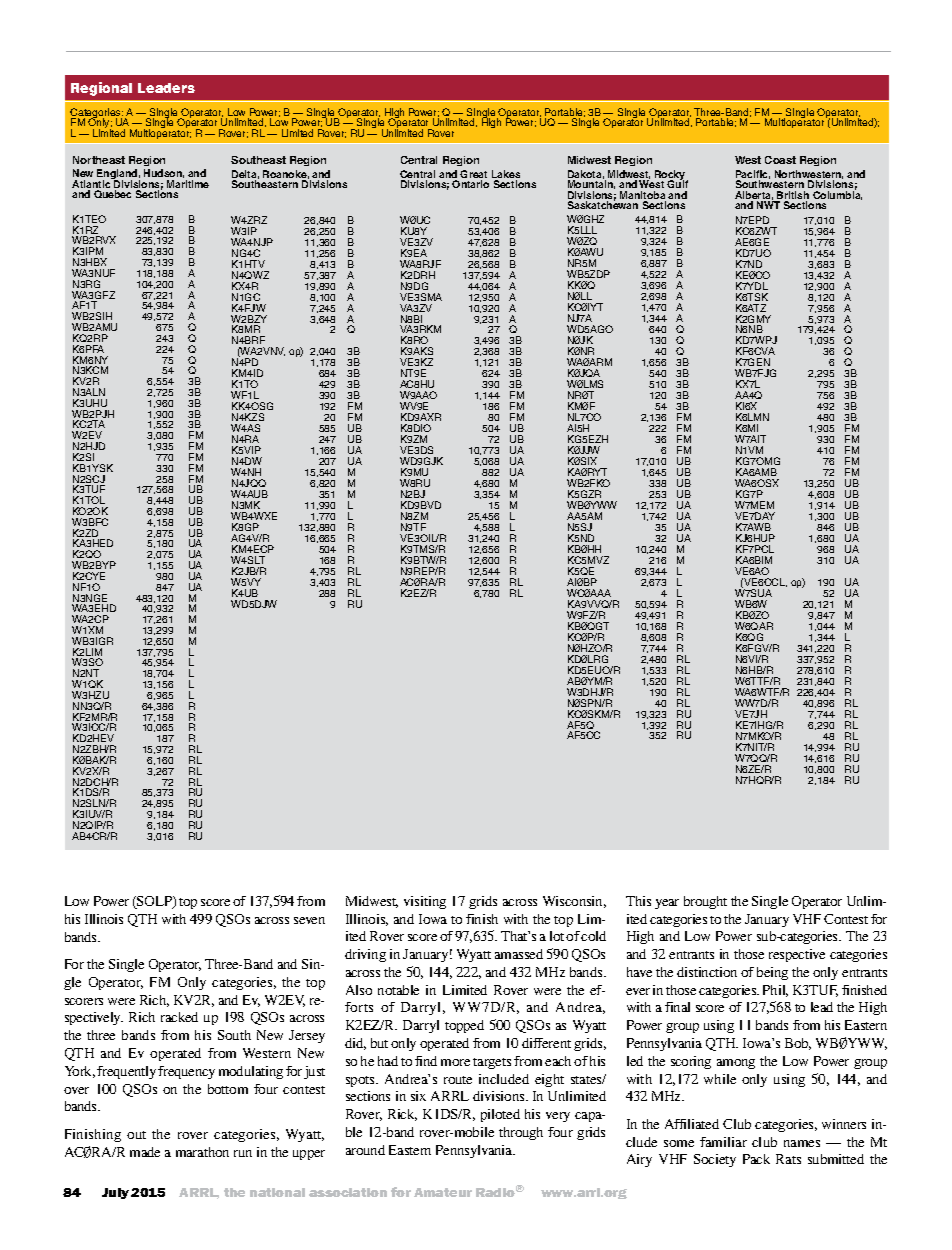  Describe the element at coordinates (753, 175) in the image. I see `Pacific` at that location.
